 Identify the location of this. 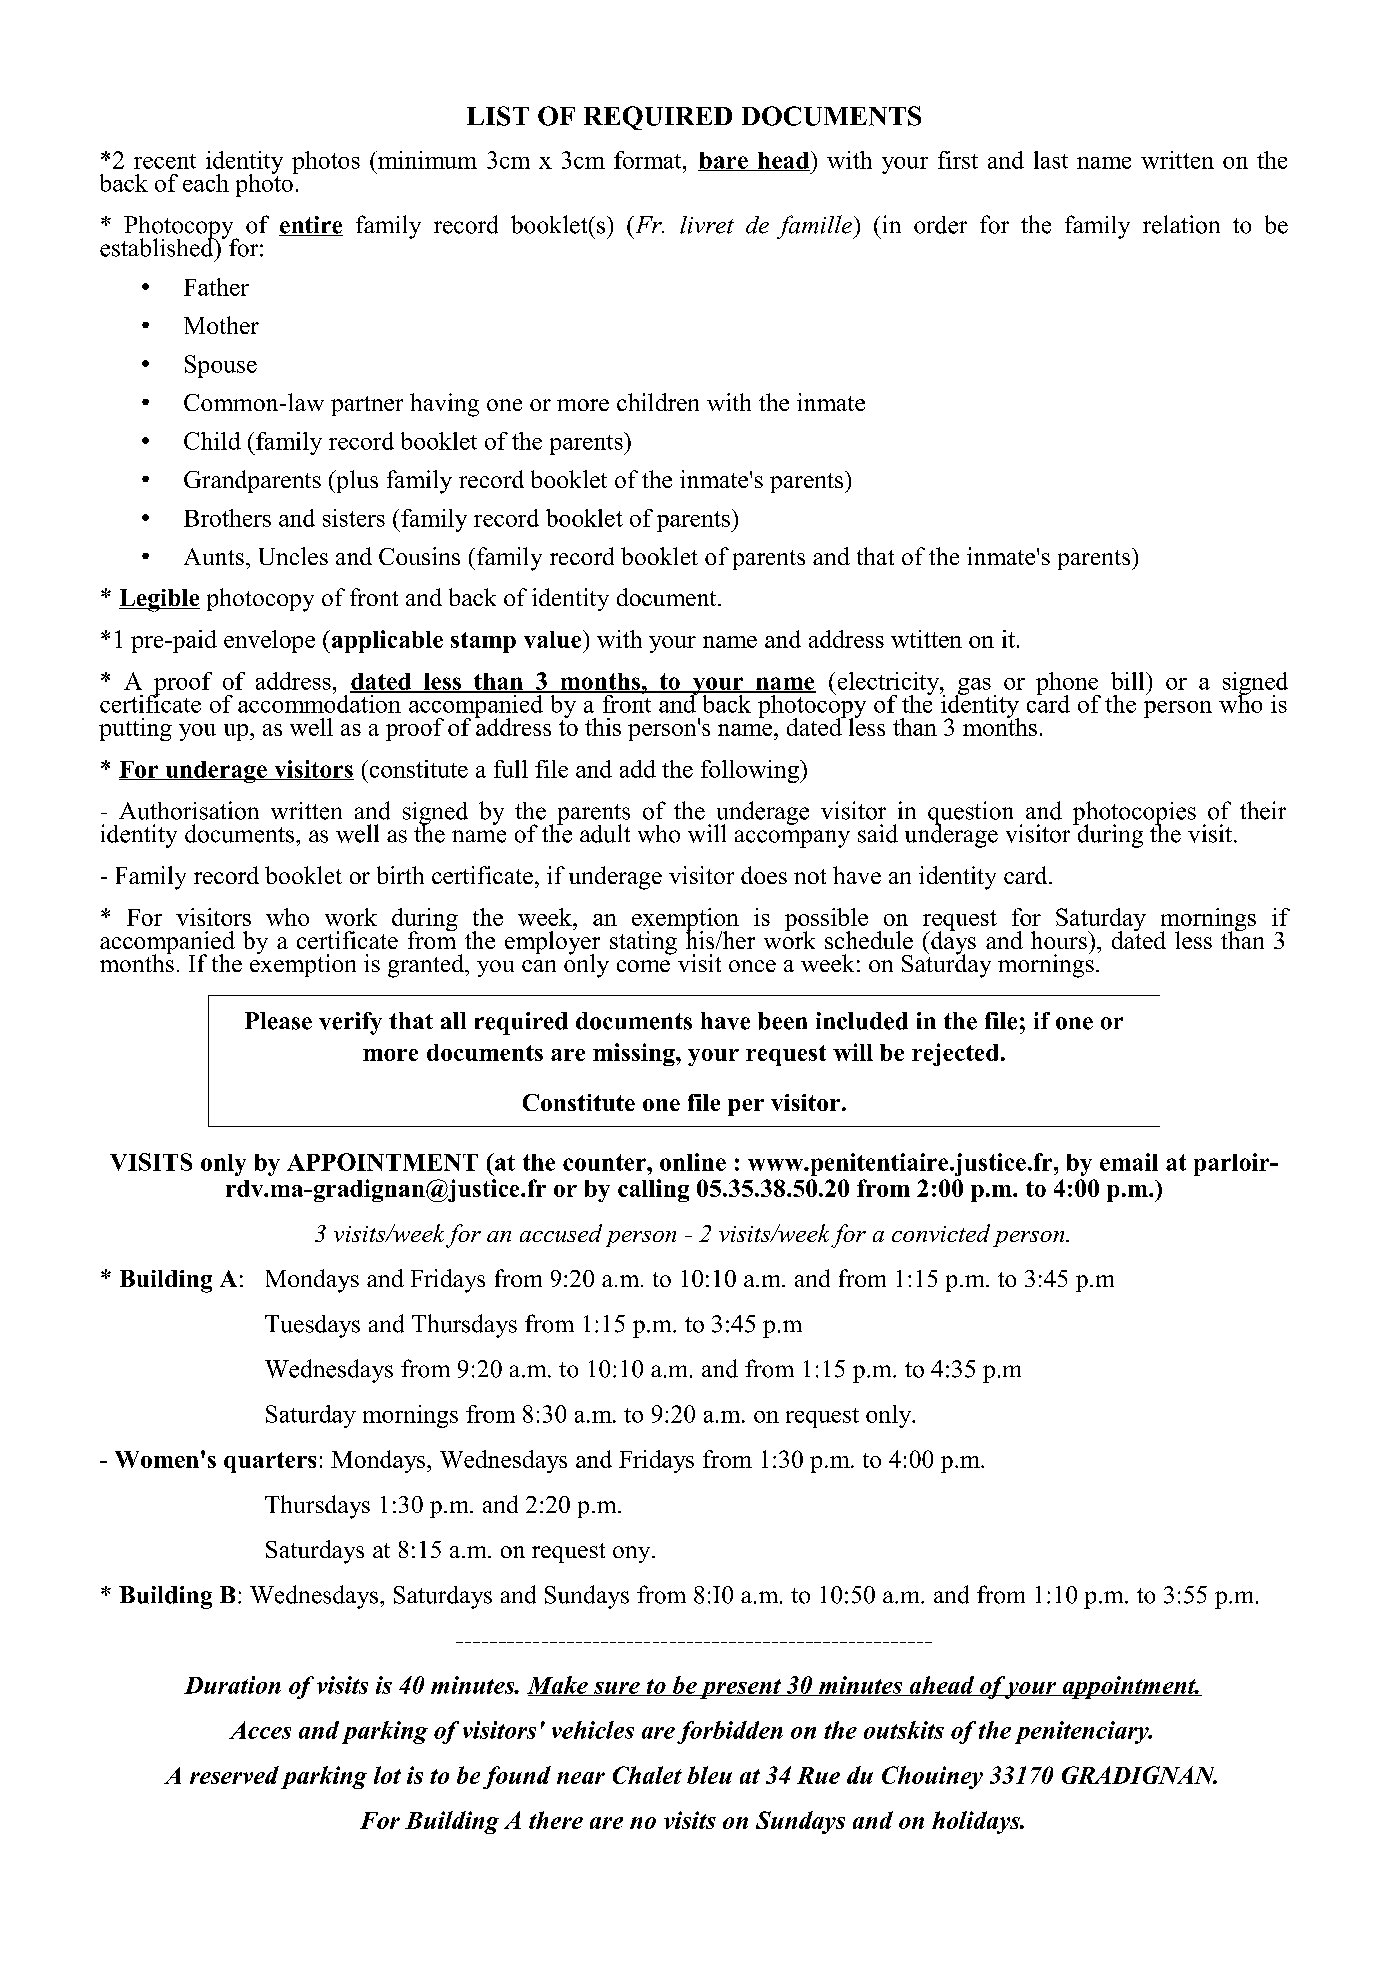
(603, 727).
